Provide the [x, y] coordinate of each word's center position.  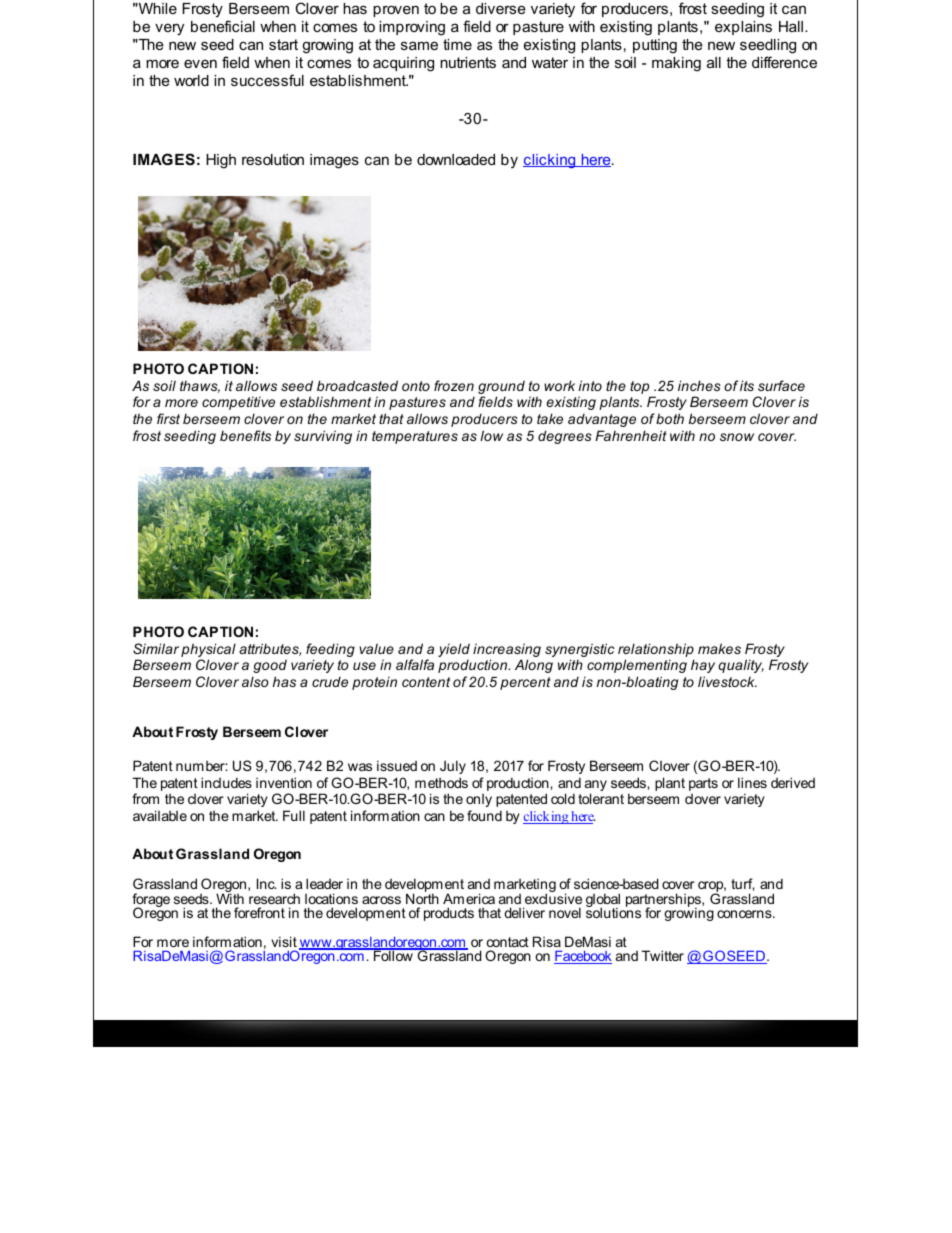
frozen [454, 385]
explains [743, 28]
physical [208, 651]
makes [719, 648]
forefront [259, 912]
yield [454, 650]
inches [699, 385]
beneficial [223, 26]
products [449, 914]
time [457, 44]
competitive [238, 403]
